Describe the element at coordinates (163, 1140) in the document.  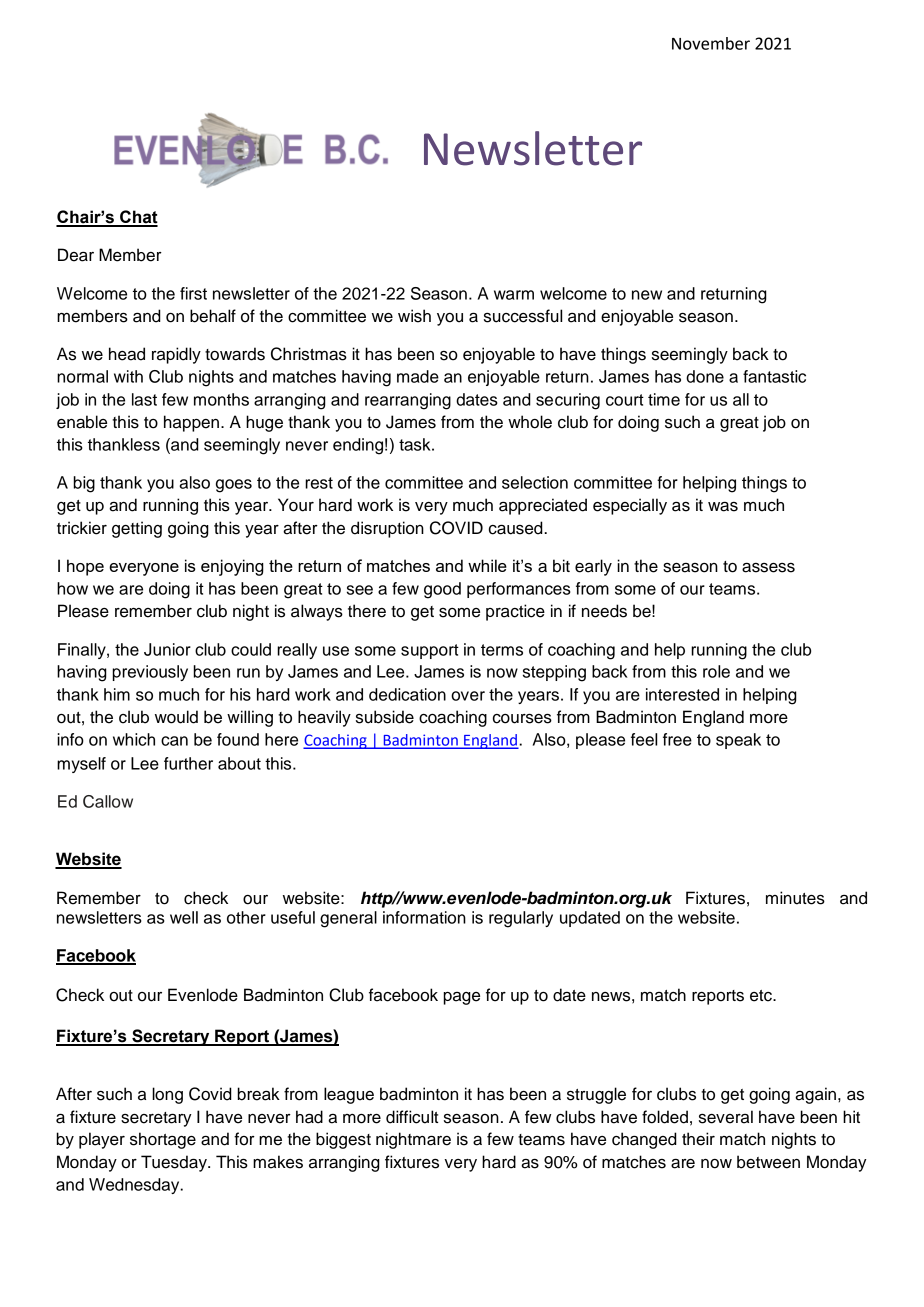
I see `shortage` at that location.
